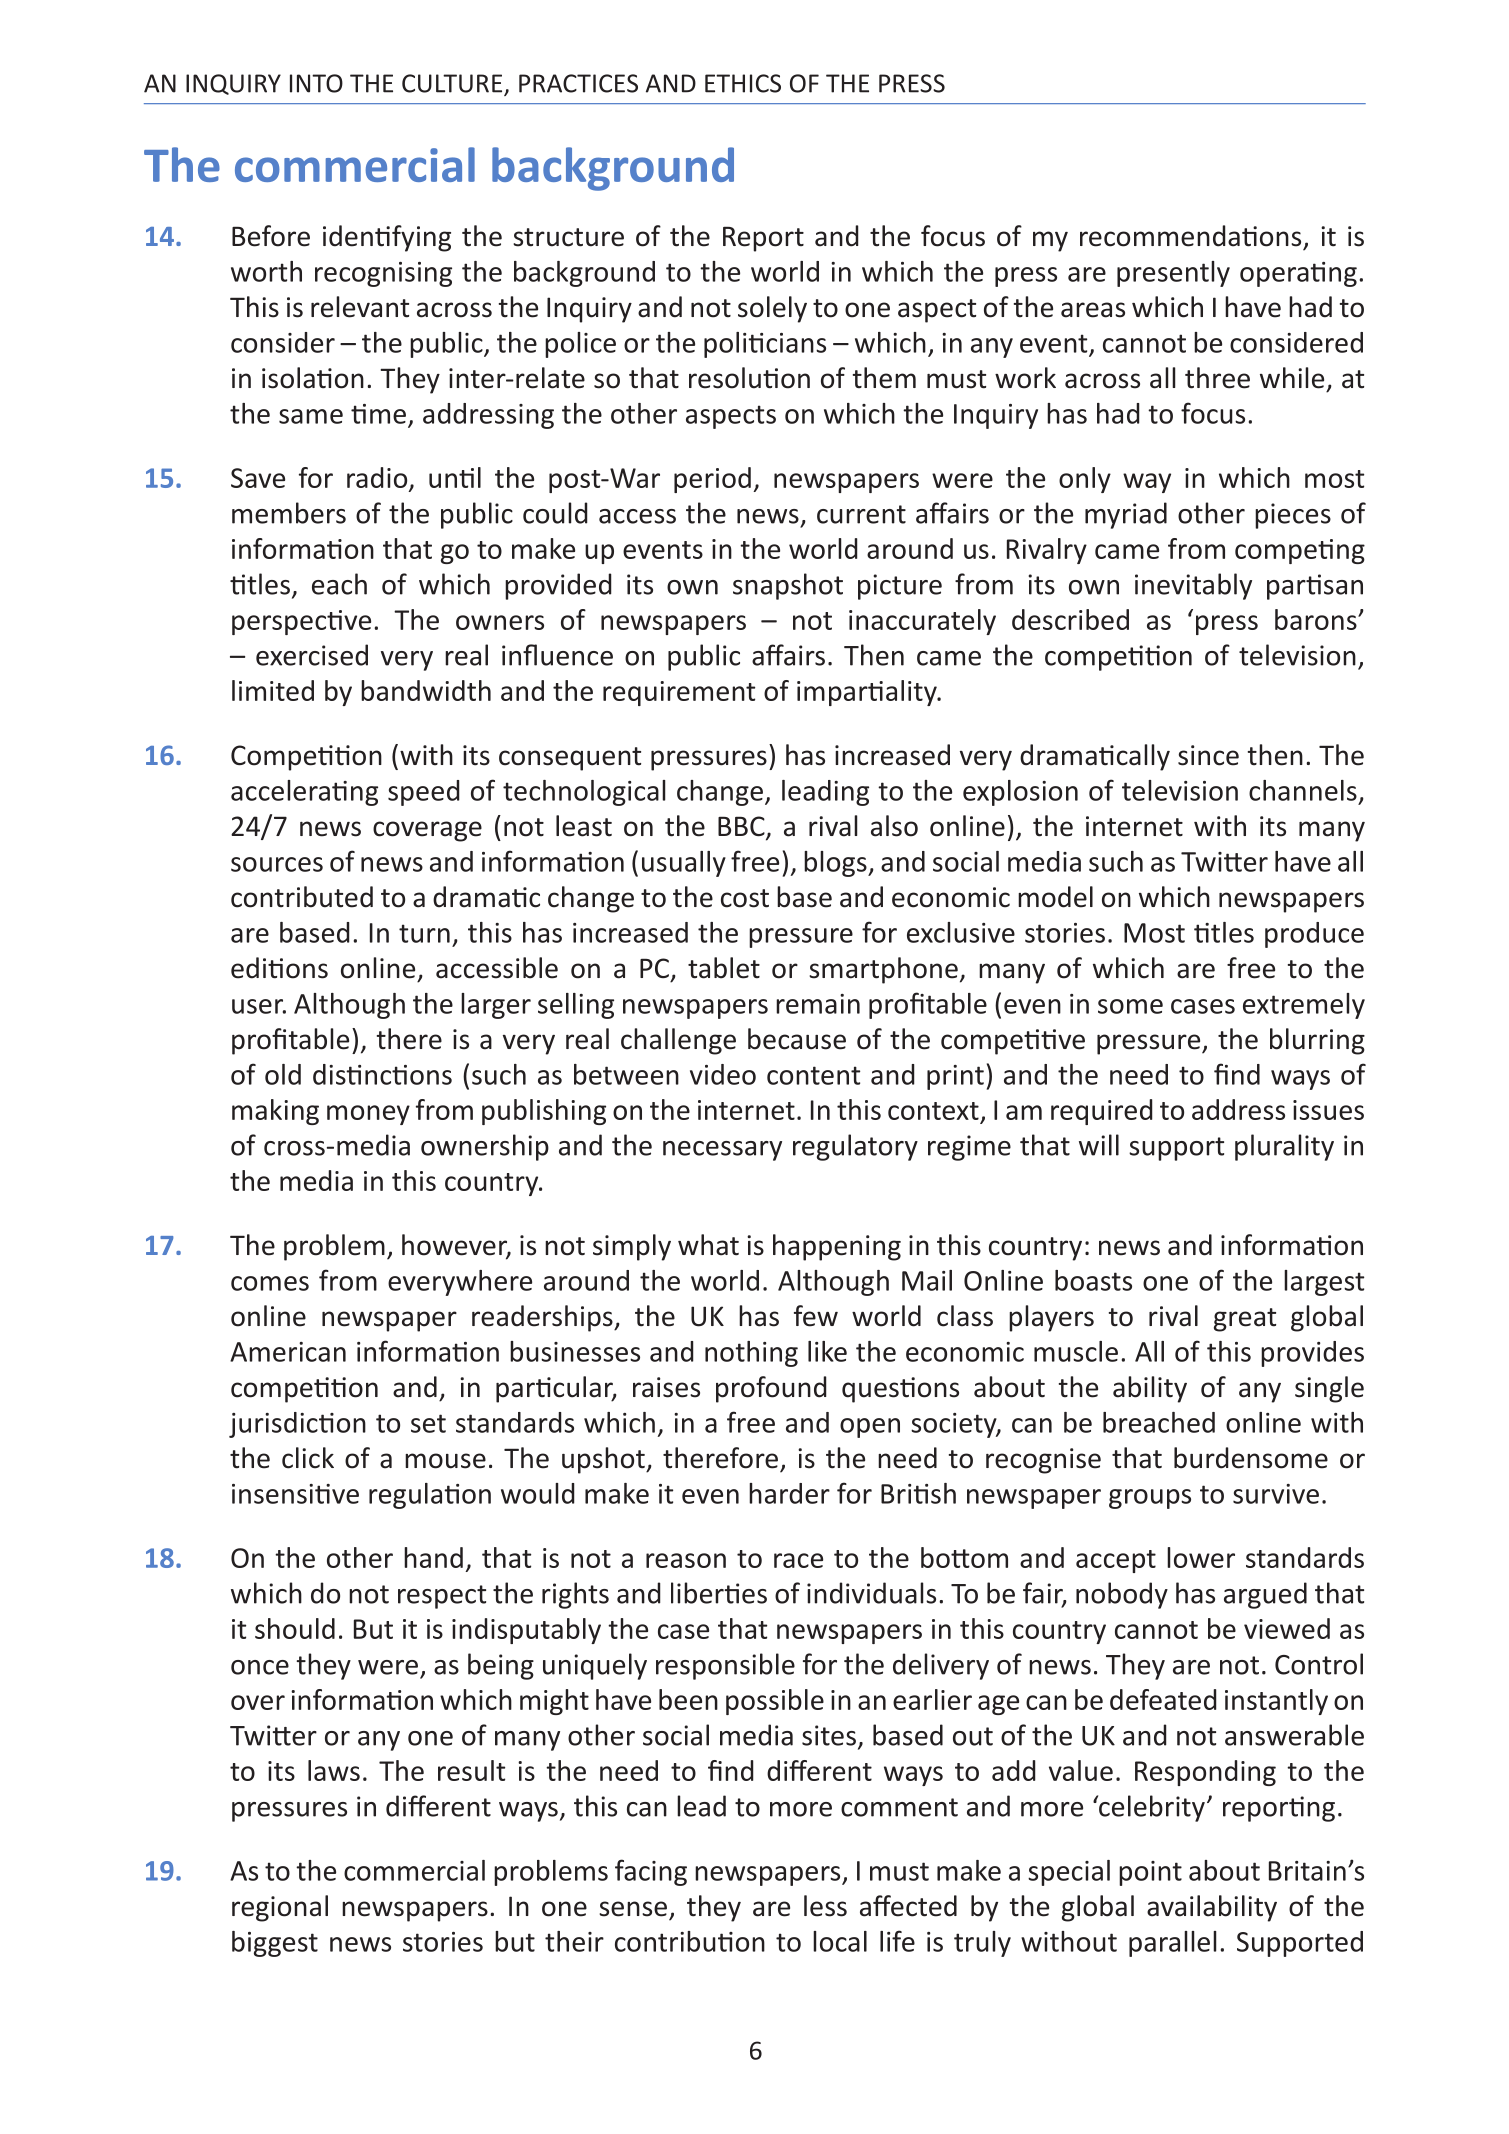 The image size is (1509, 2134). I want to click on American, so click(288, 1352).
